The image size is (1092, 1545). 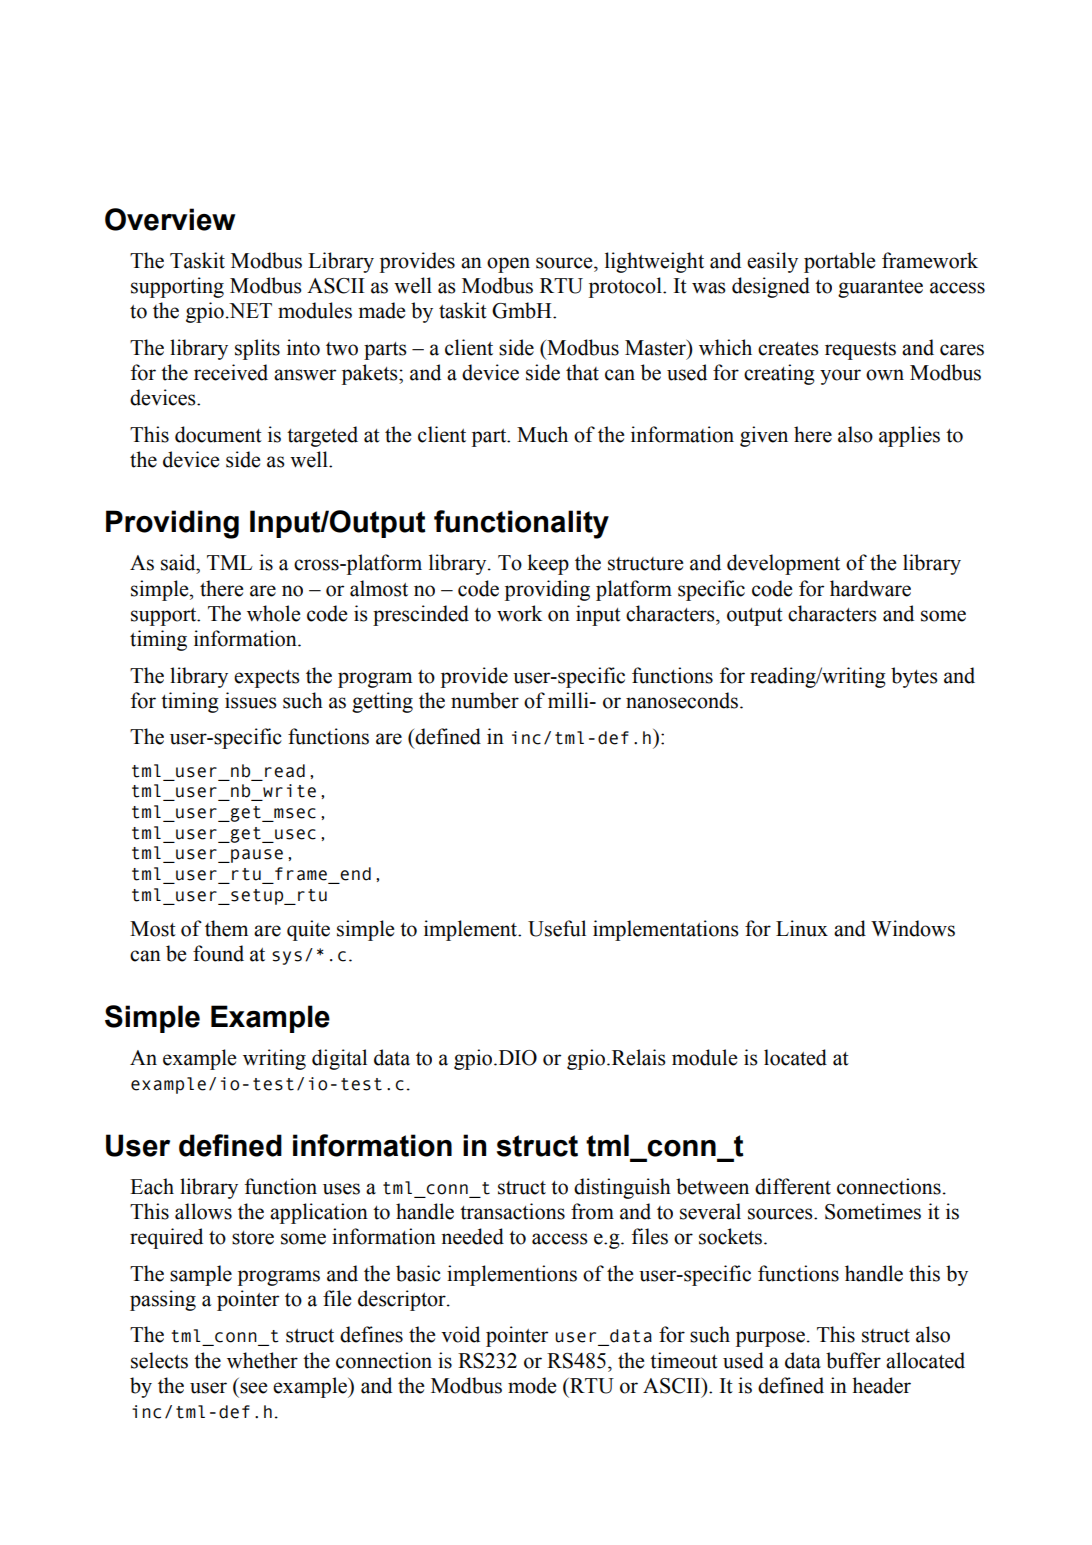 What do you see at coordinates (170, 219) in the image?
I see `Overview` at bounding box center [170, 219].
